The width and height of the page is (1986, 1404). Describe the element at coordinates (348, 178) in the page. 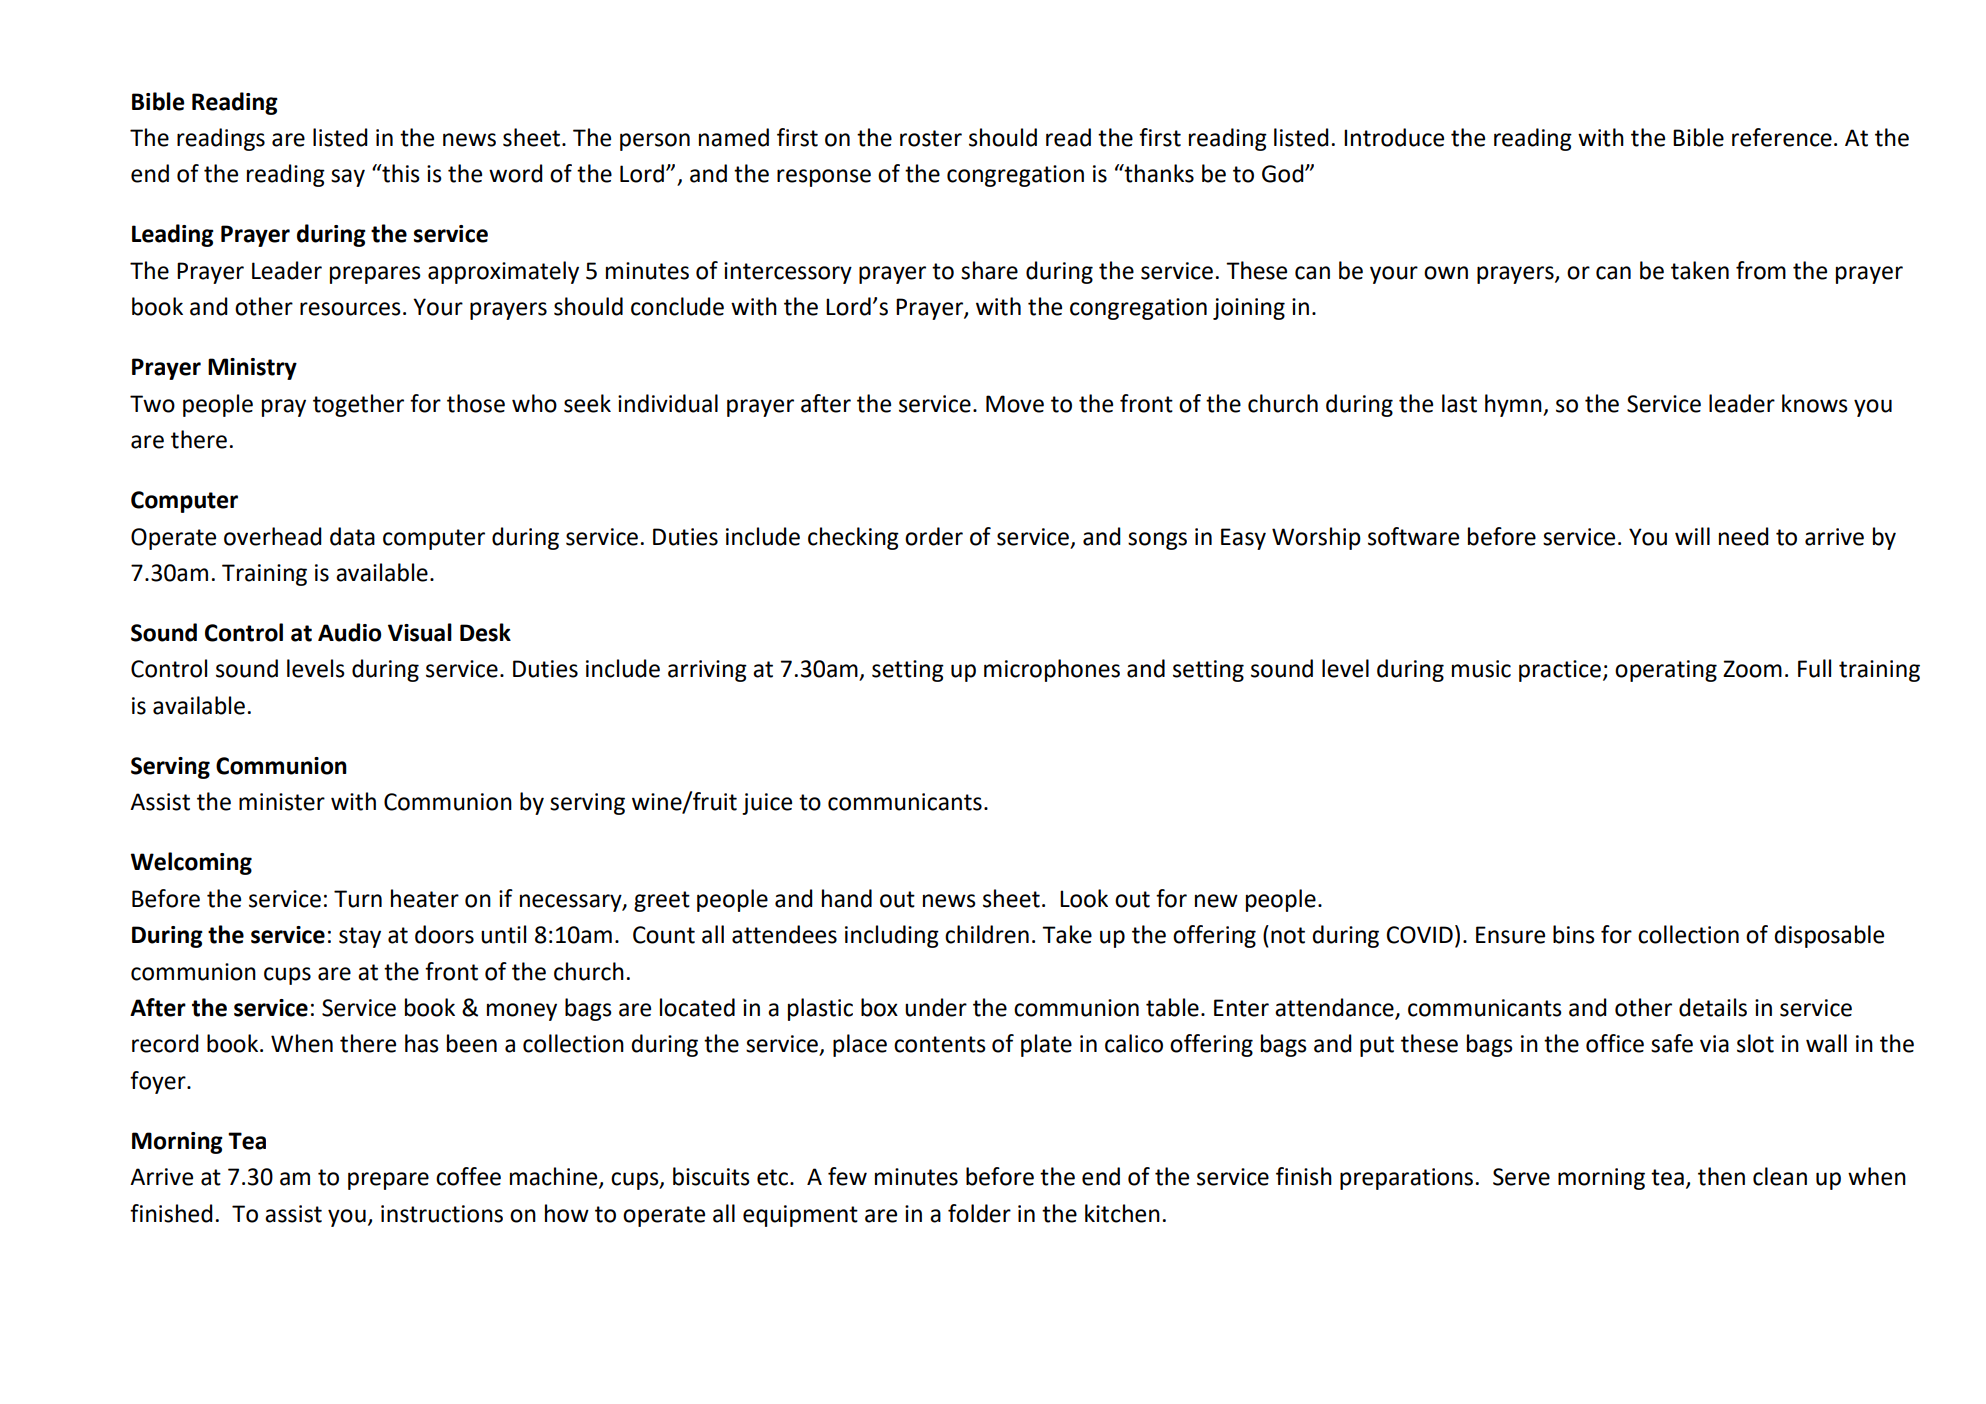

I see `say` at that location.
